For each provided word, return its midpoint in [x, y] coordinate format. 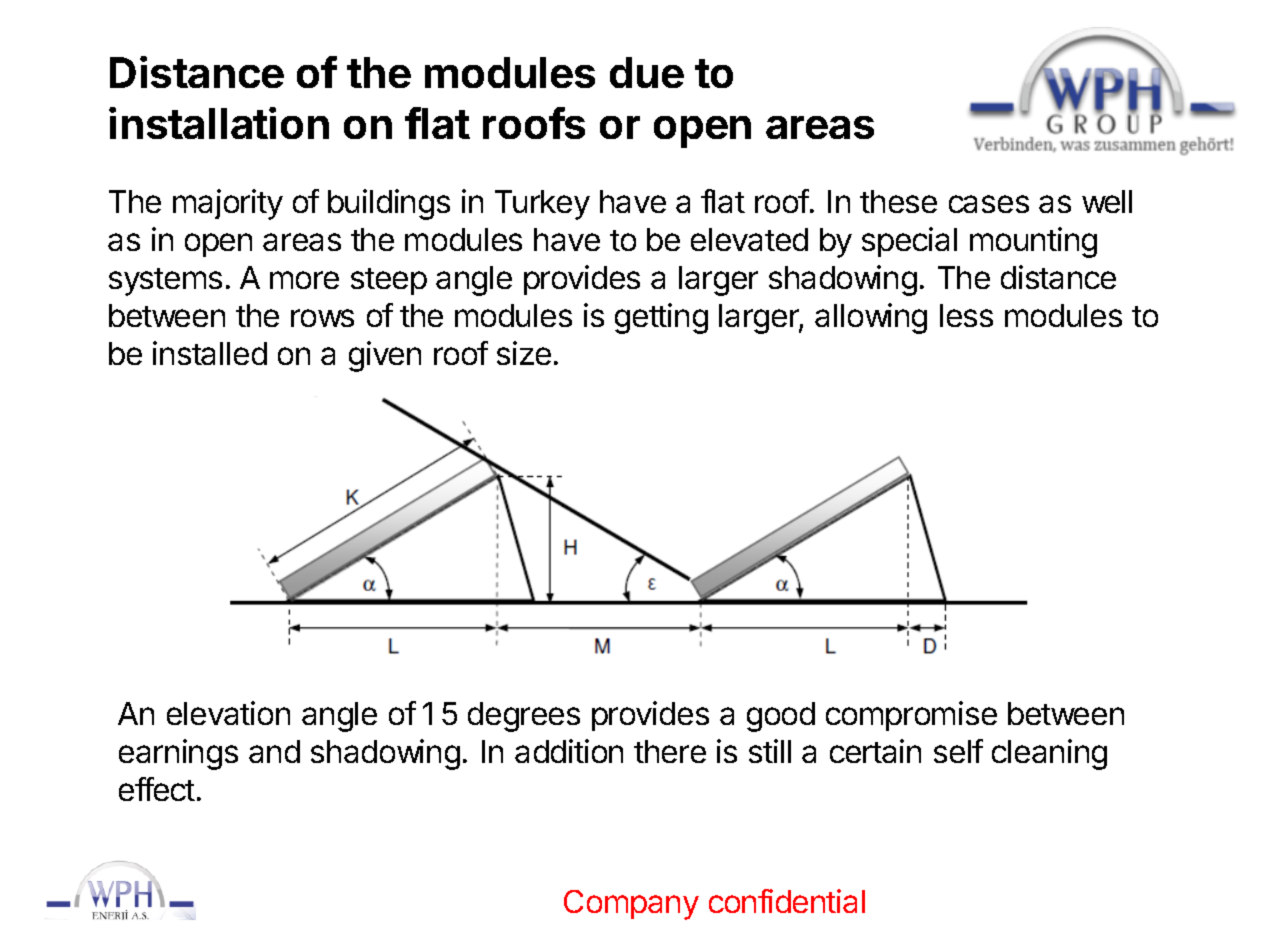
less [966, 315]
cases [989, 204]
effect [157, 789]
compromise [911, 716]
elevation [228, 713]
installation [219, 123]
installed [210, 353]
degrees [524, 717]
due [647, 72]
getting [661, 318]
